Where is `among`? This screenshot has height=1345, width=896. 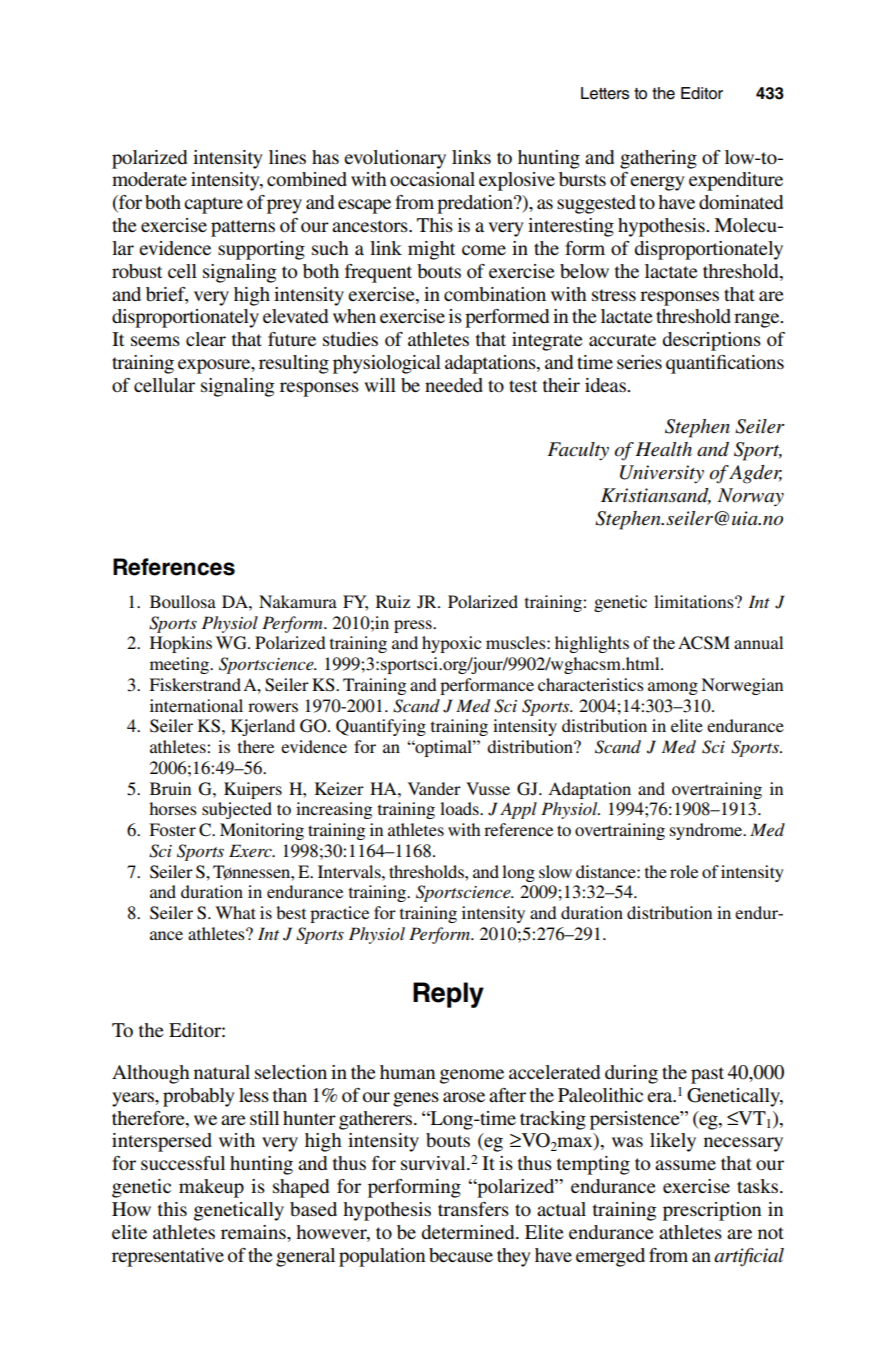
among is located at coordinates (673, 688).
